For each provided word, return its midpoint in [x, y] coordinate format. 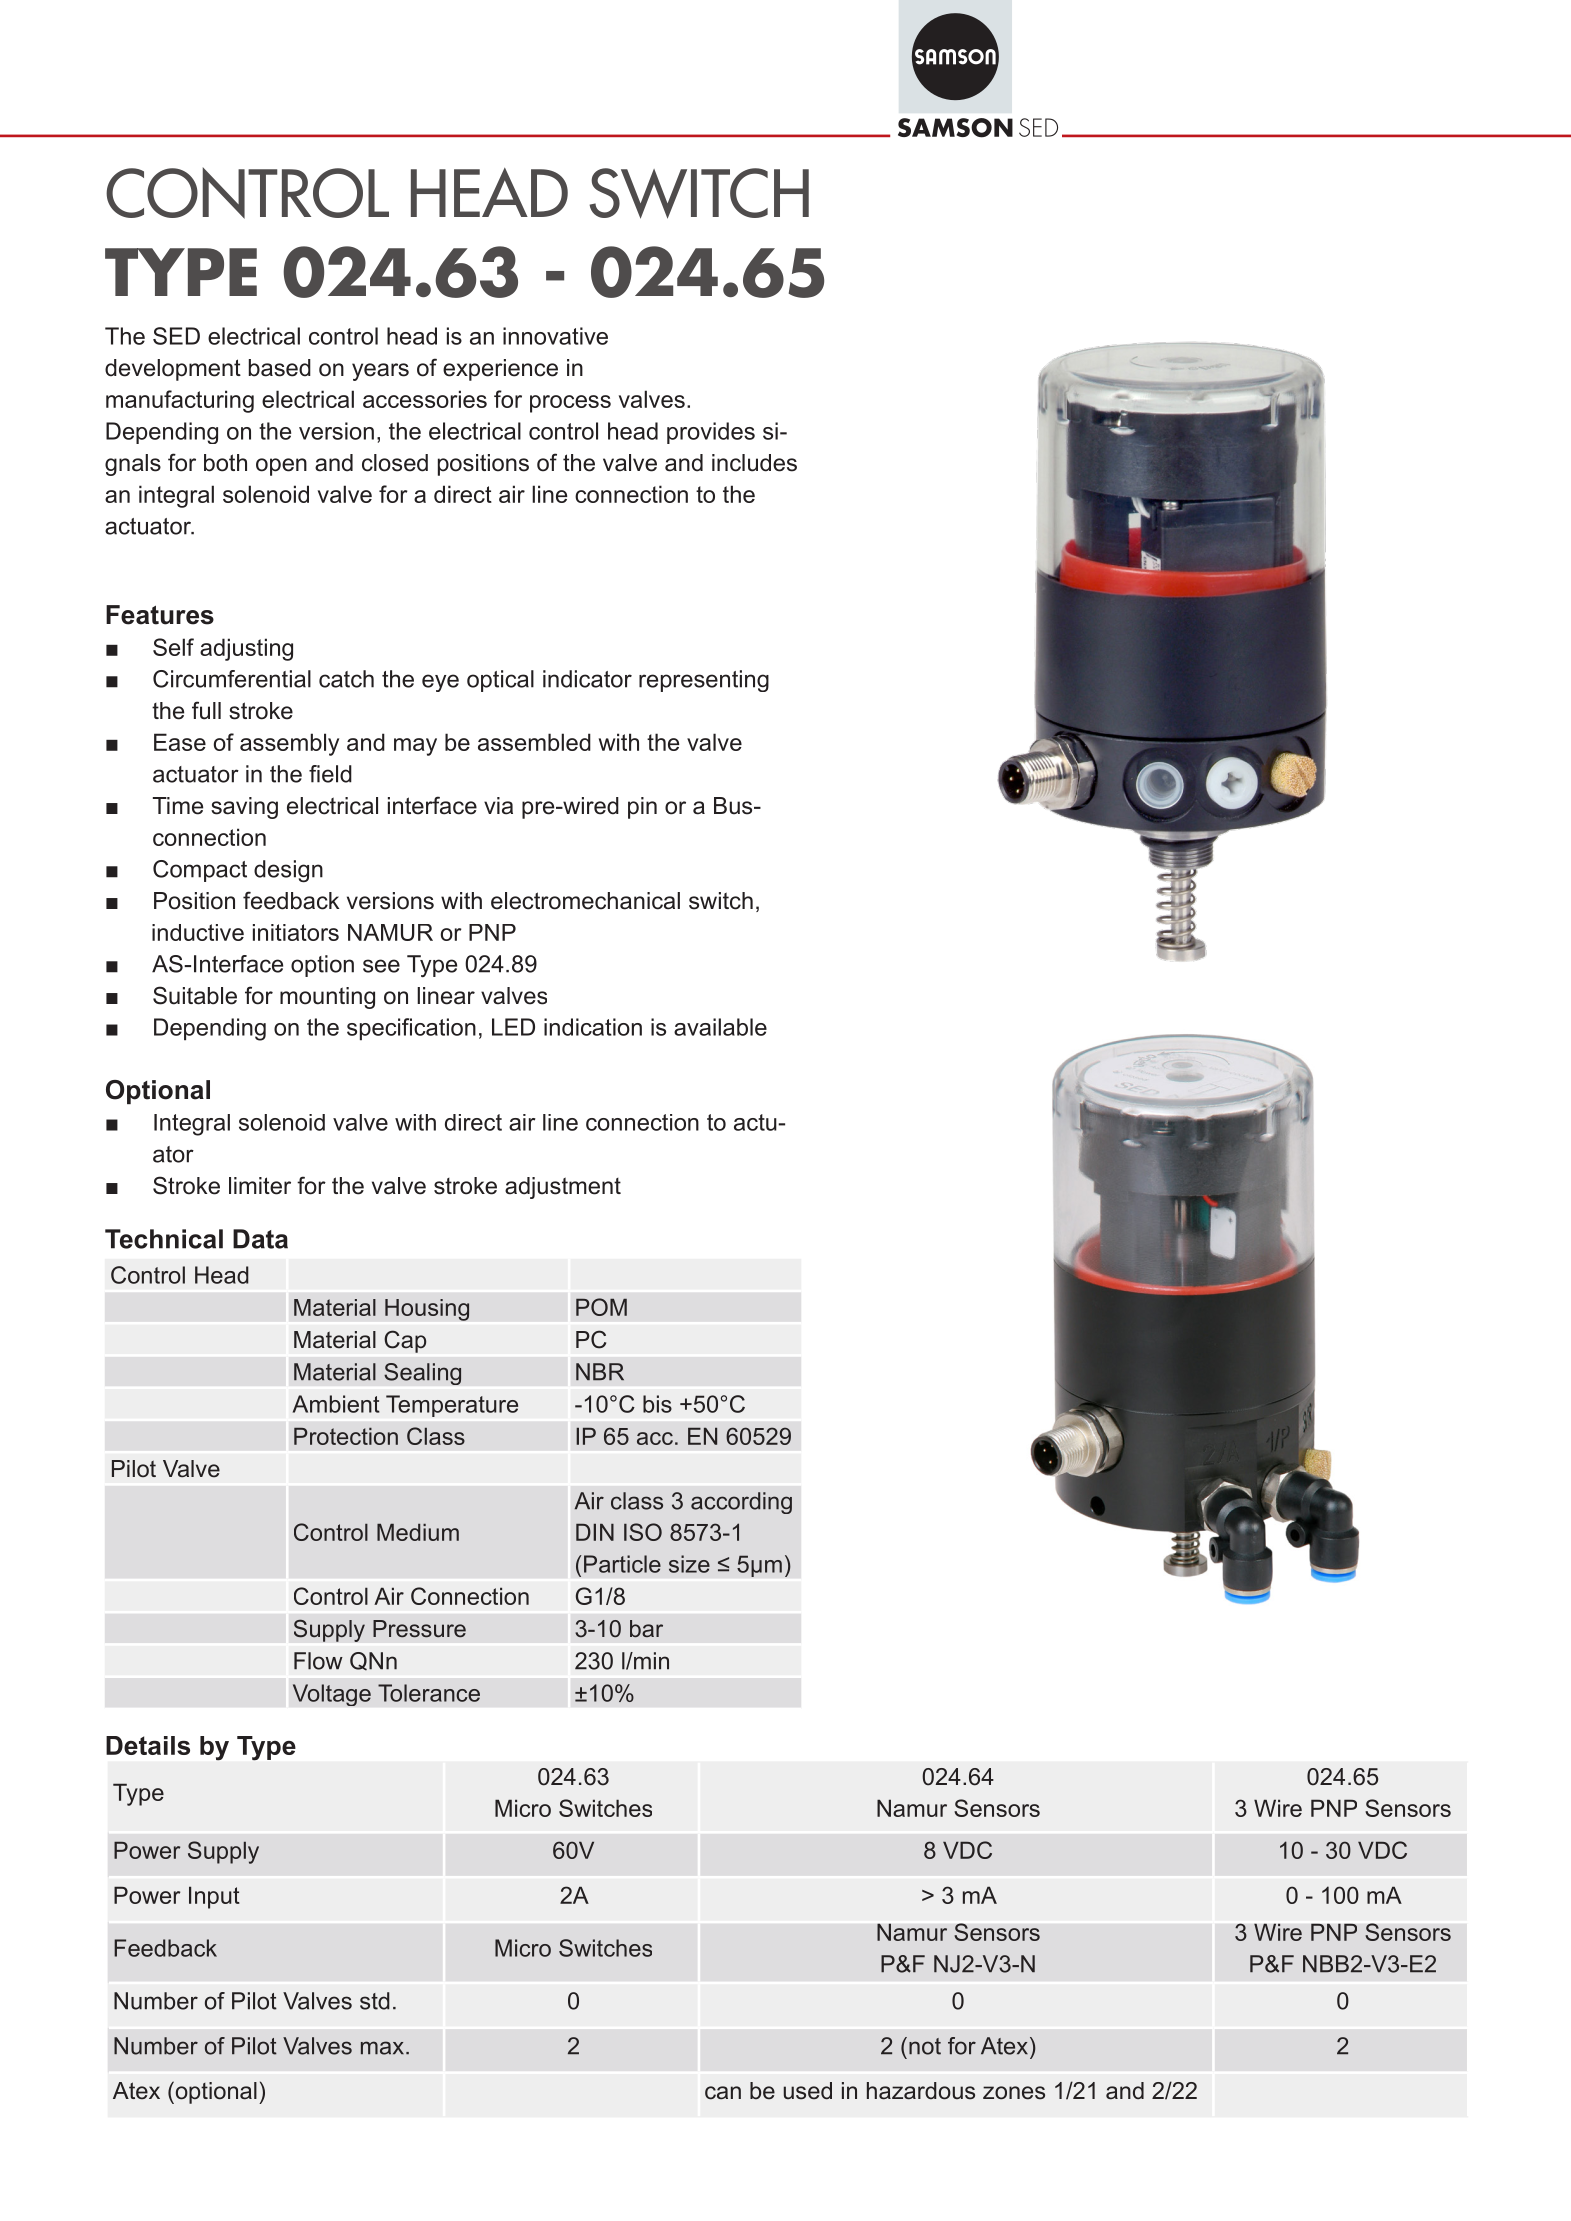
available [720, 1027]
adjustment [563, 1188]
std [375, 2001]
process [570, 404]
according [741, 1503]
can [723, 2093]
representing [704, 681]
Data [260, 1239]
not [925, 2046]
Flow [318, 1661]
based [280, 368]
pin [642, 808]
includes [754, 463]
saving [244, 808]
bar [646, 1629]
